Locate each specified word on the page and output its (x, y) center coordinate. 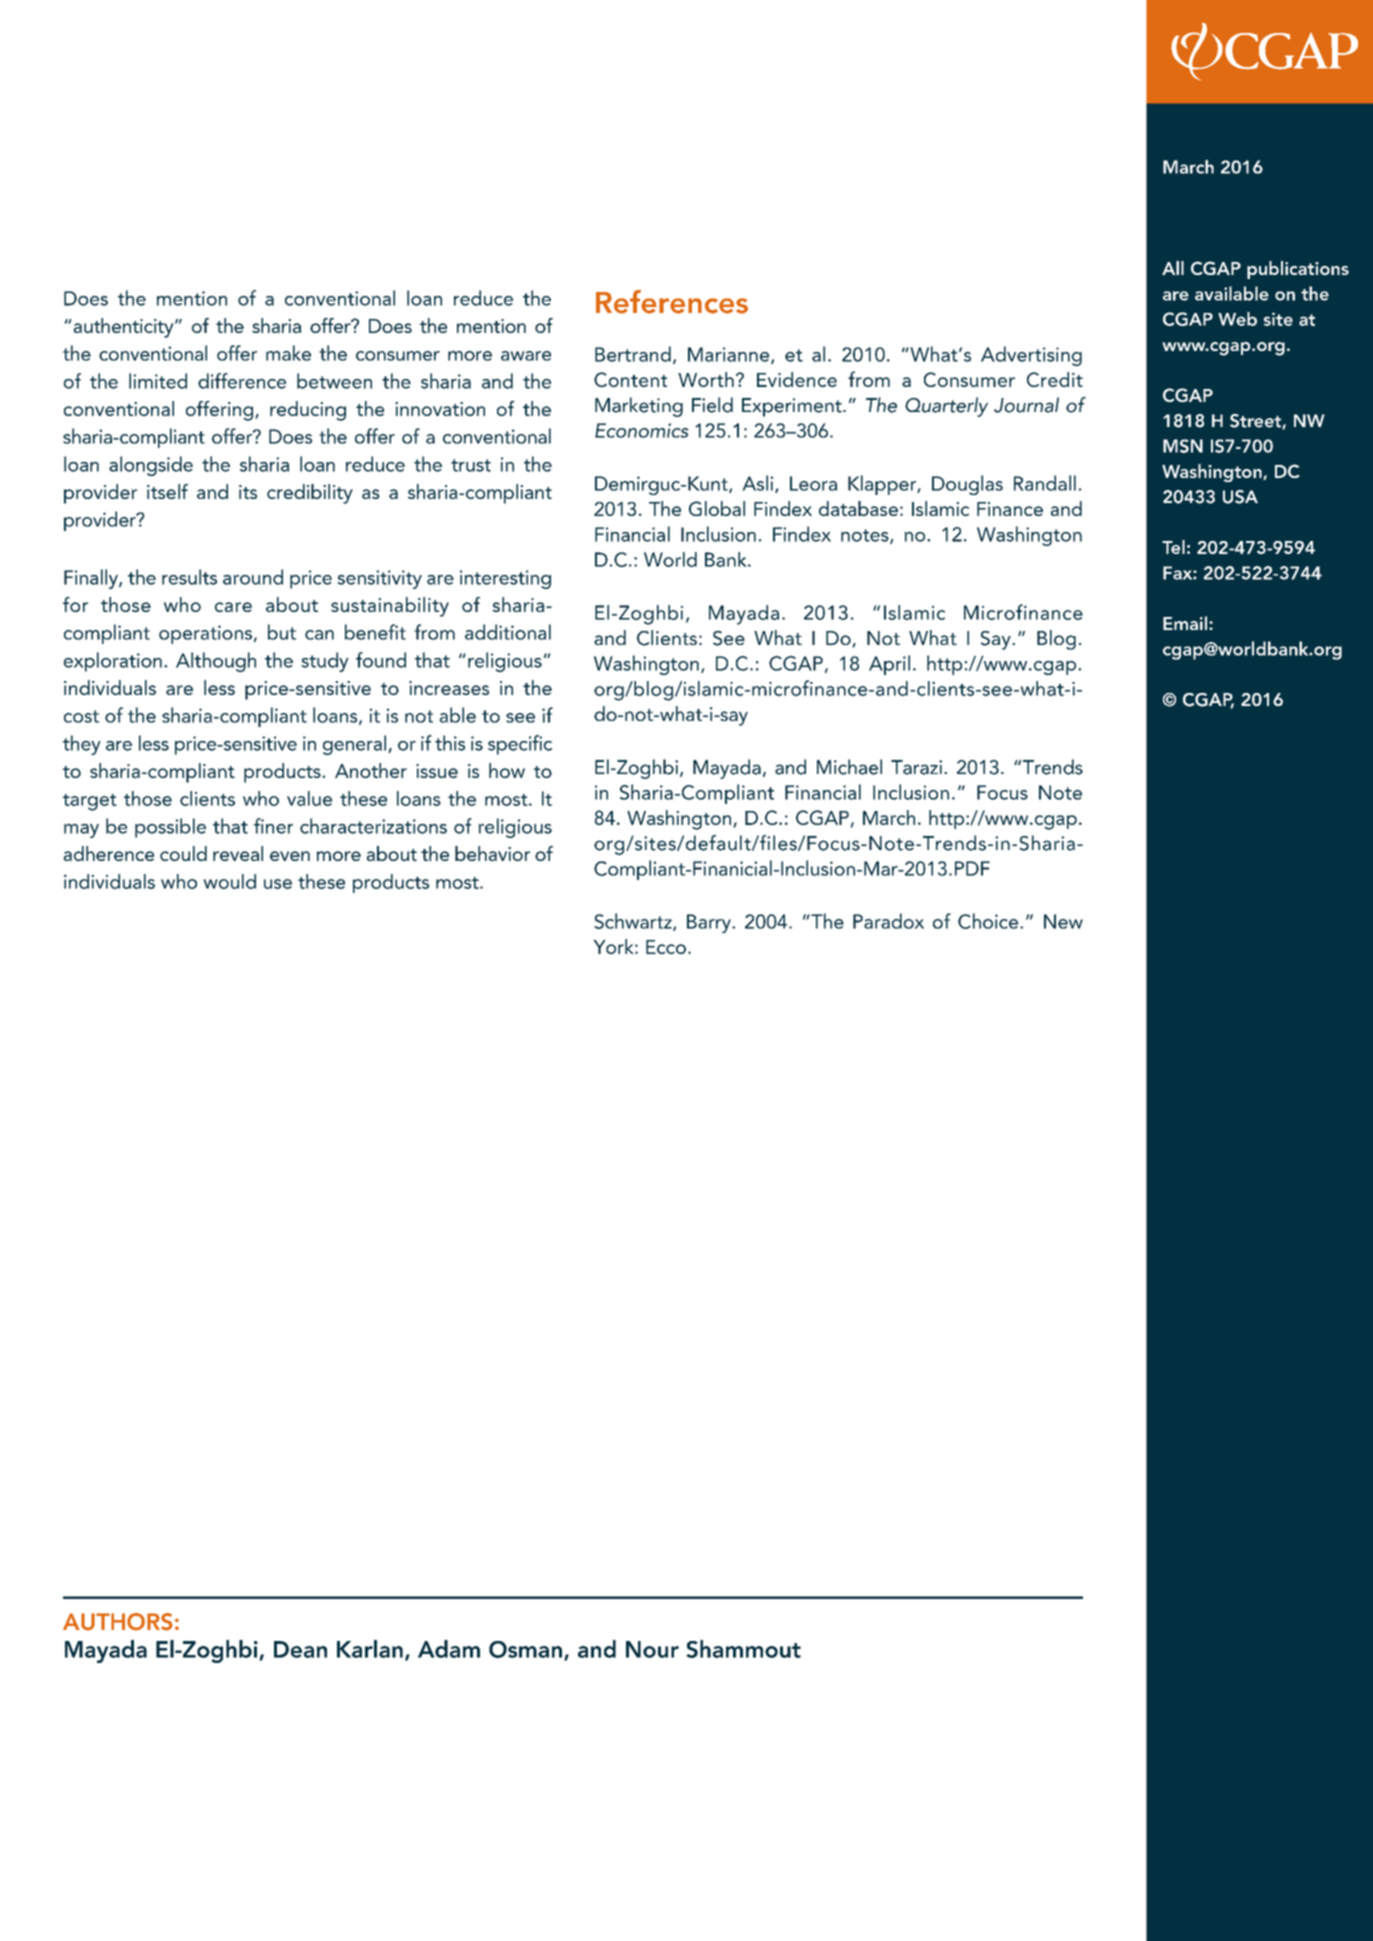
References (672, 302)
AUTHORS (118, 1622)
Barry (710, 923)
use (278, 884)
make (288, 353)
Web (1237, 319)
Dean (300, 1649)
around (253, 577)
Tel (1173, 547)
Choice (989, 921)
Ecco (666, 947)
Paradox (888, 921)
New (1063, 921)
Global (717, 508)
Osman (525, 1649)
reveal (238, 853)
